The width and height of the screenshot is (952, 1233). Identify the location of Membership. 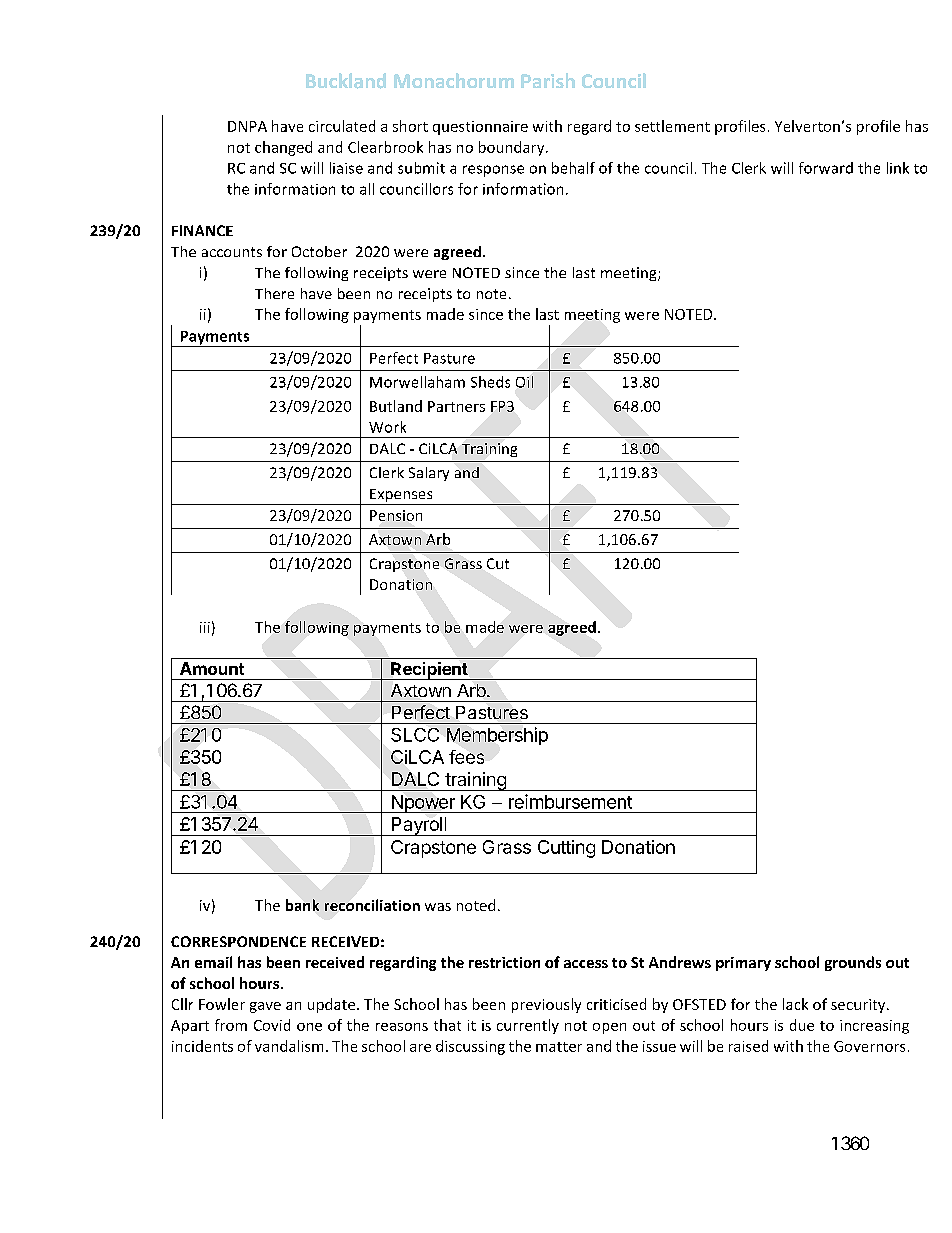
(497, 736).
